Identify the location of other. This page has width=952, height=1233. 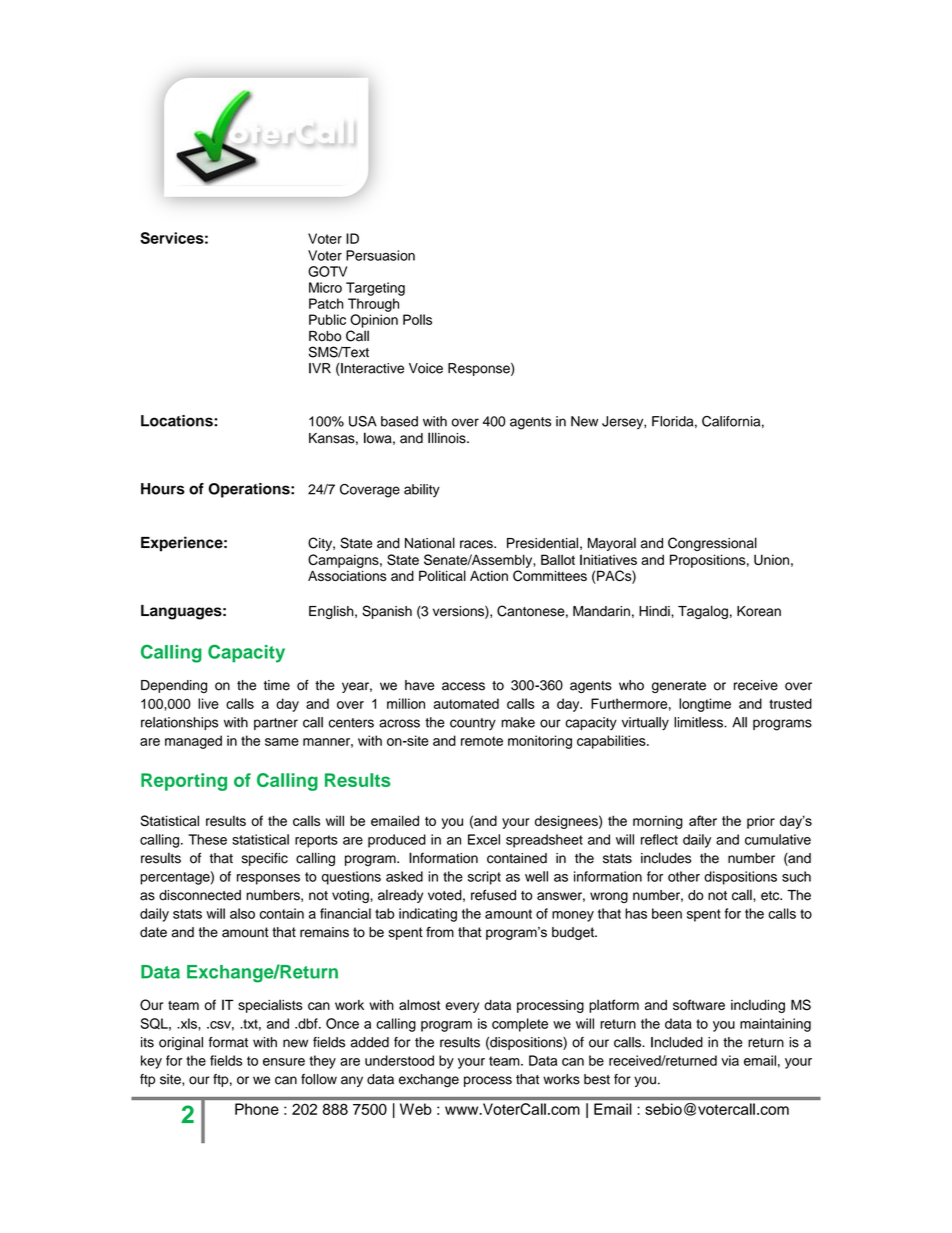
(684, 876).
